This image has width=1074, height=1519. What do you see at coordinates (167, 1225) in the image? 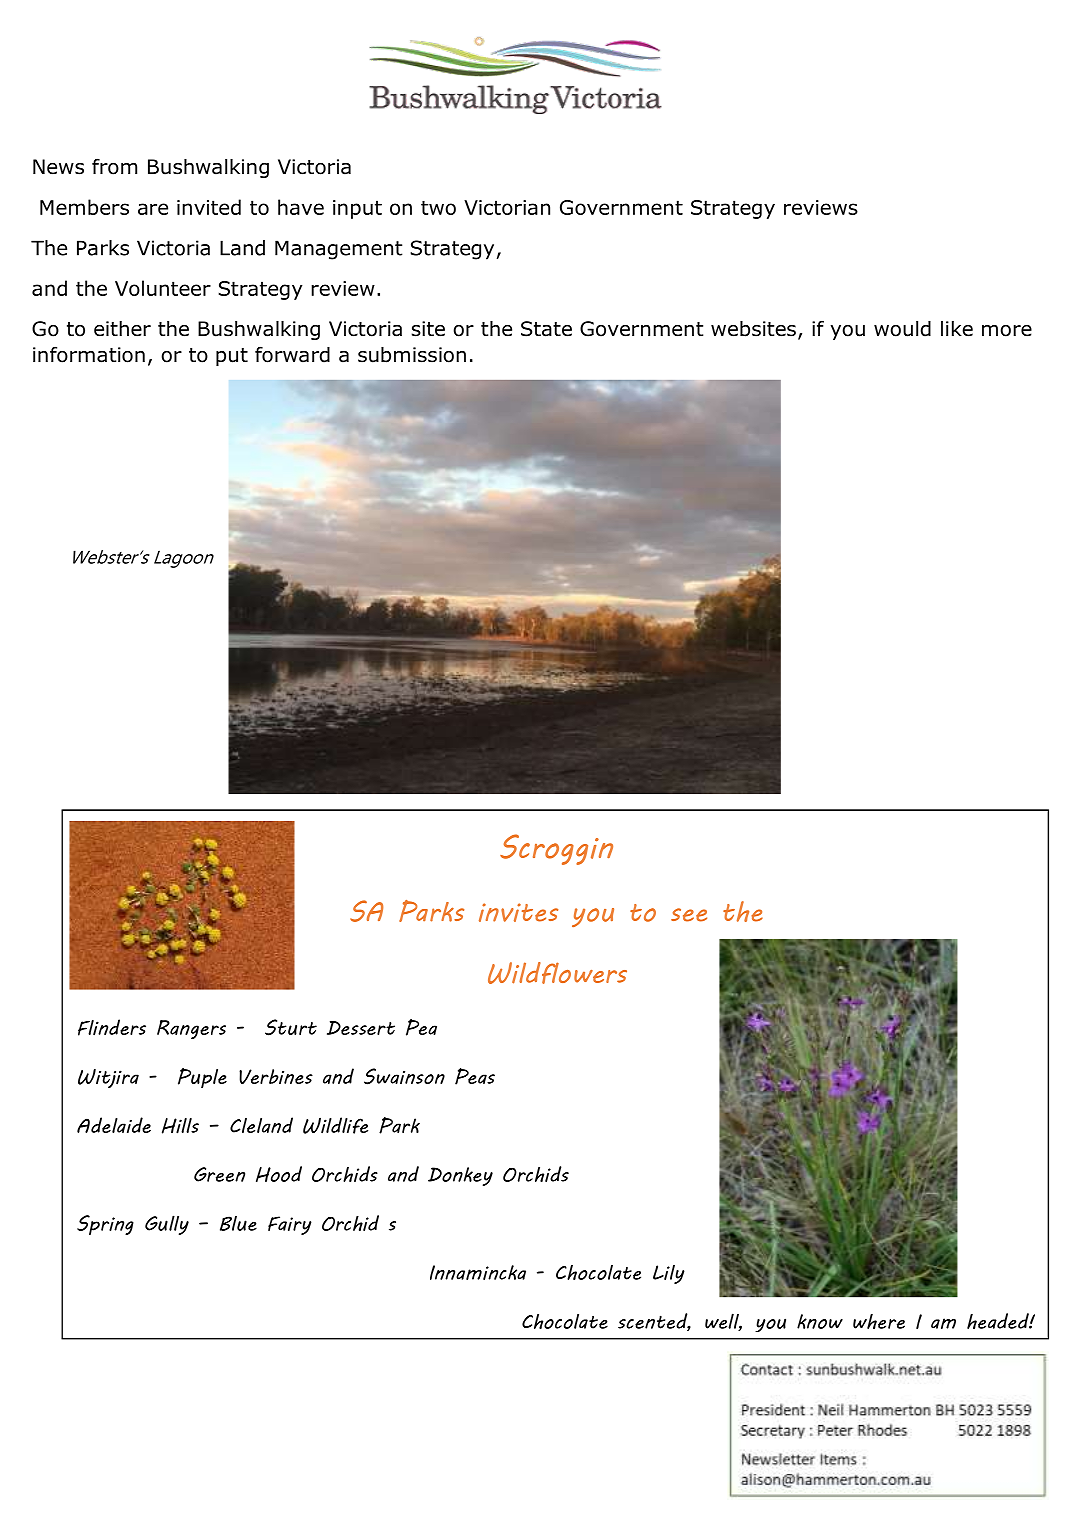
I see `Gully` at bounding box center [167, 1225].
